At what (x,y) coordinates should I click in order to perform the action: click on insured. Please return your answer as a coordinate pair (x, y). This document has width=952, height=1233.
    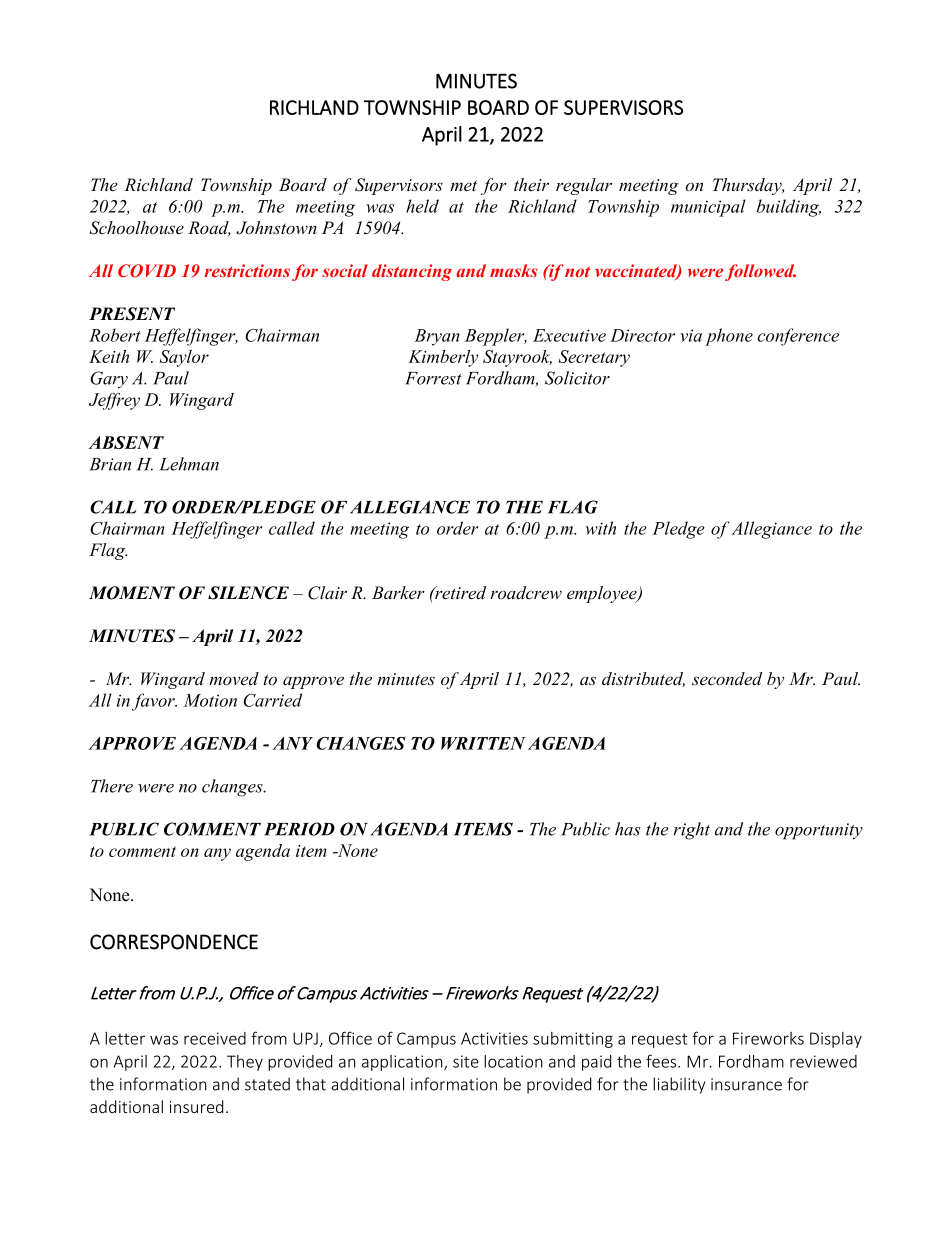
    Looking at the image, I should click on (196, 1106).
